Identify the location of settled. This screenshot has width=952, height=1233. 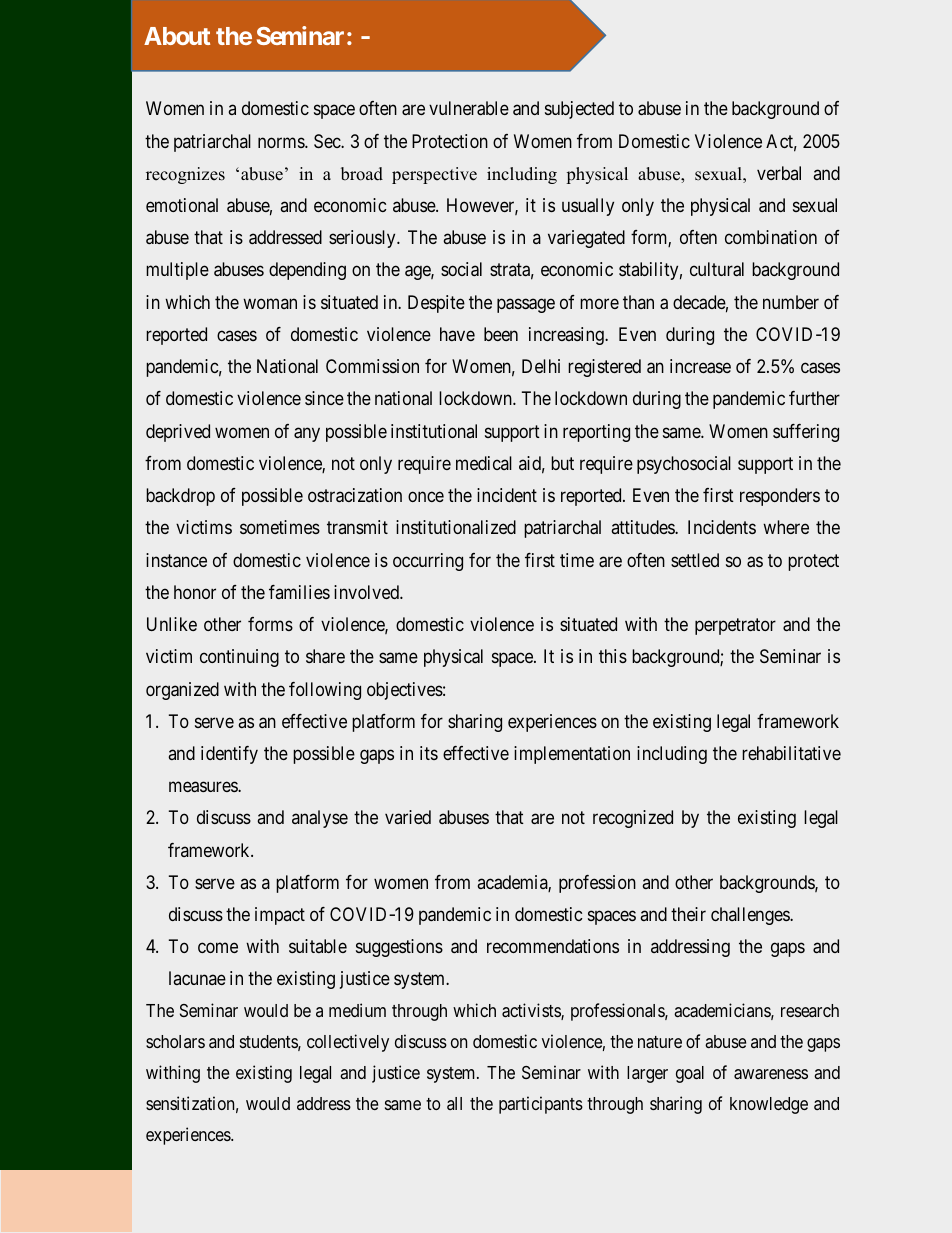
(695, 560).
